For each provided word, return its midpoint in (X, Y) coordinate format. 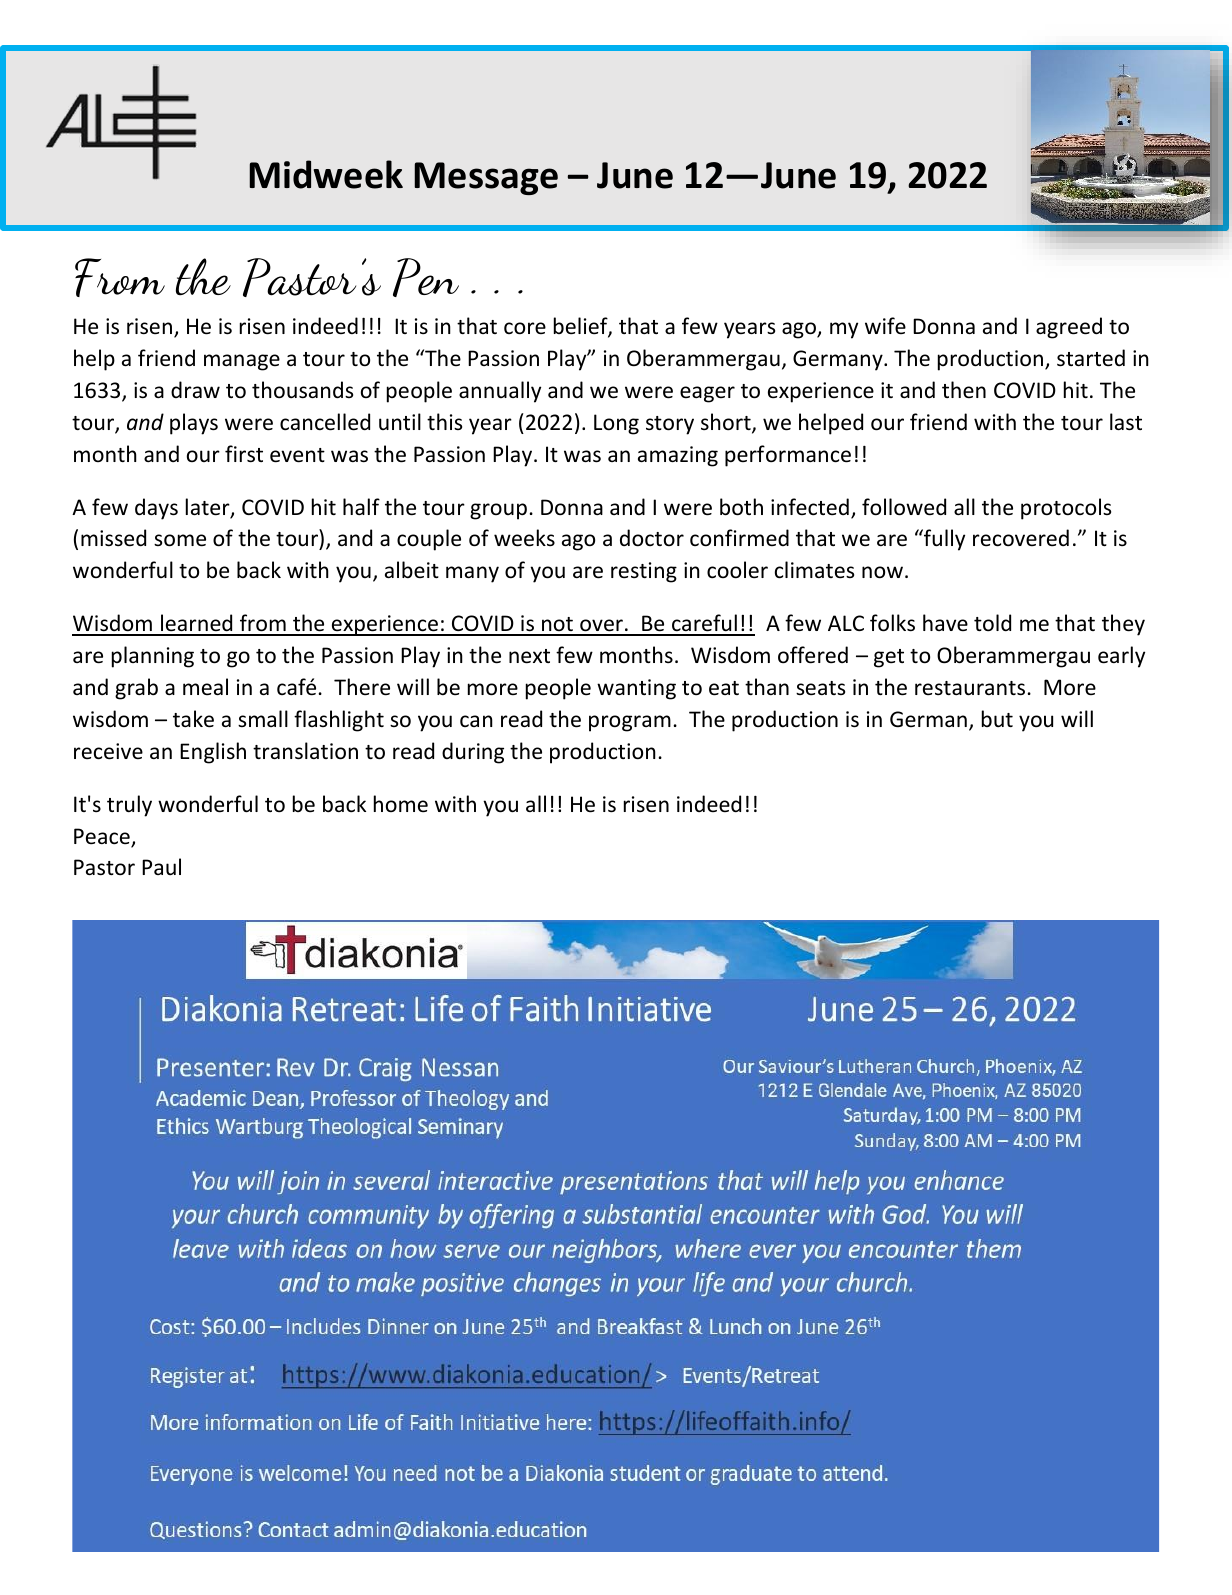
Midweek (326, 174)
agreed (1069, 328)
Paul (161, 866)
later (209, 508)
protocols (1066, 509)
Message (486, 178)
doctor (652, 538)
